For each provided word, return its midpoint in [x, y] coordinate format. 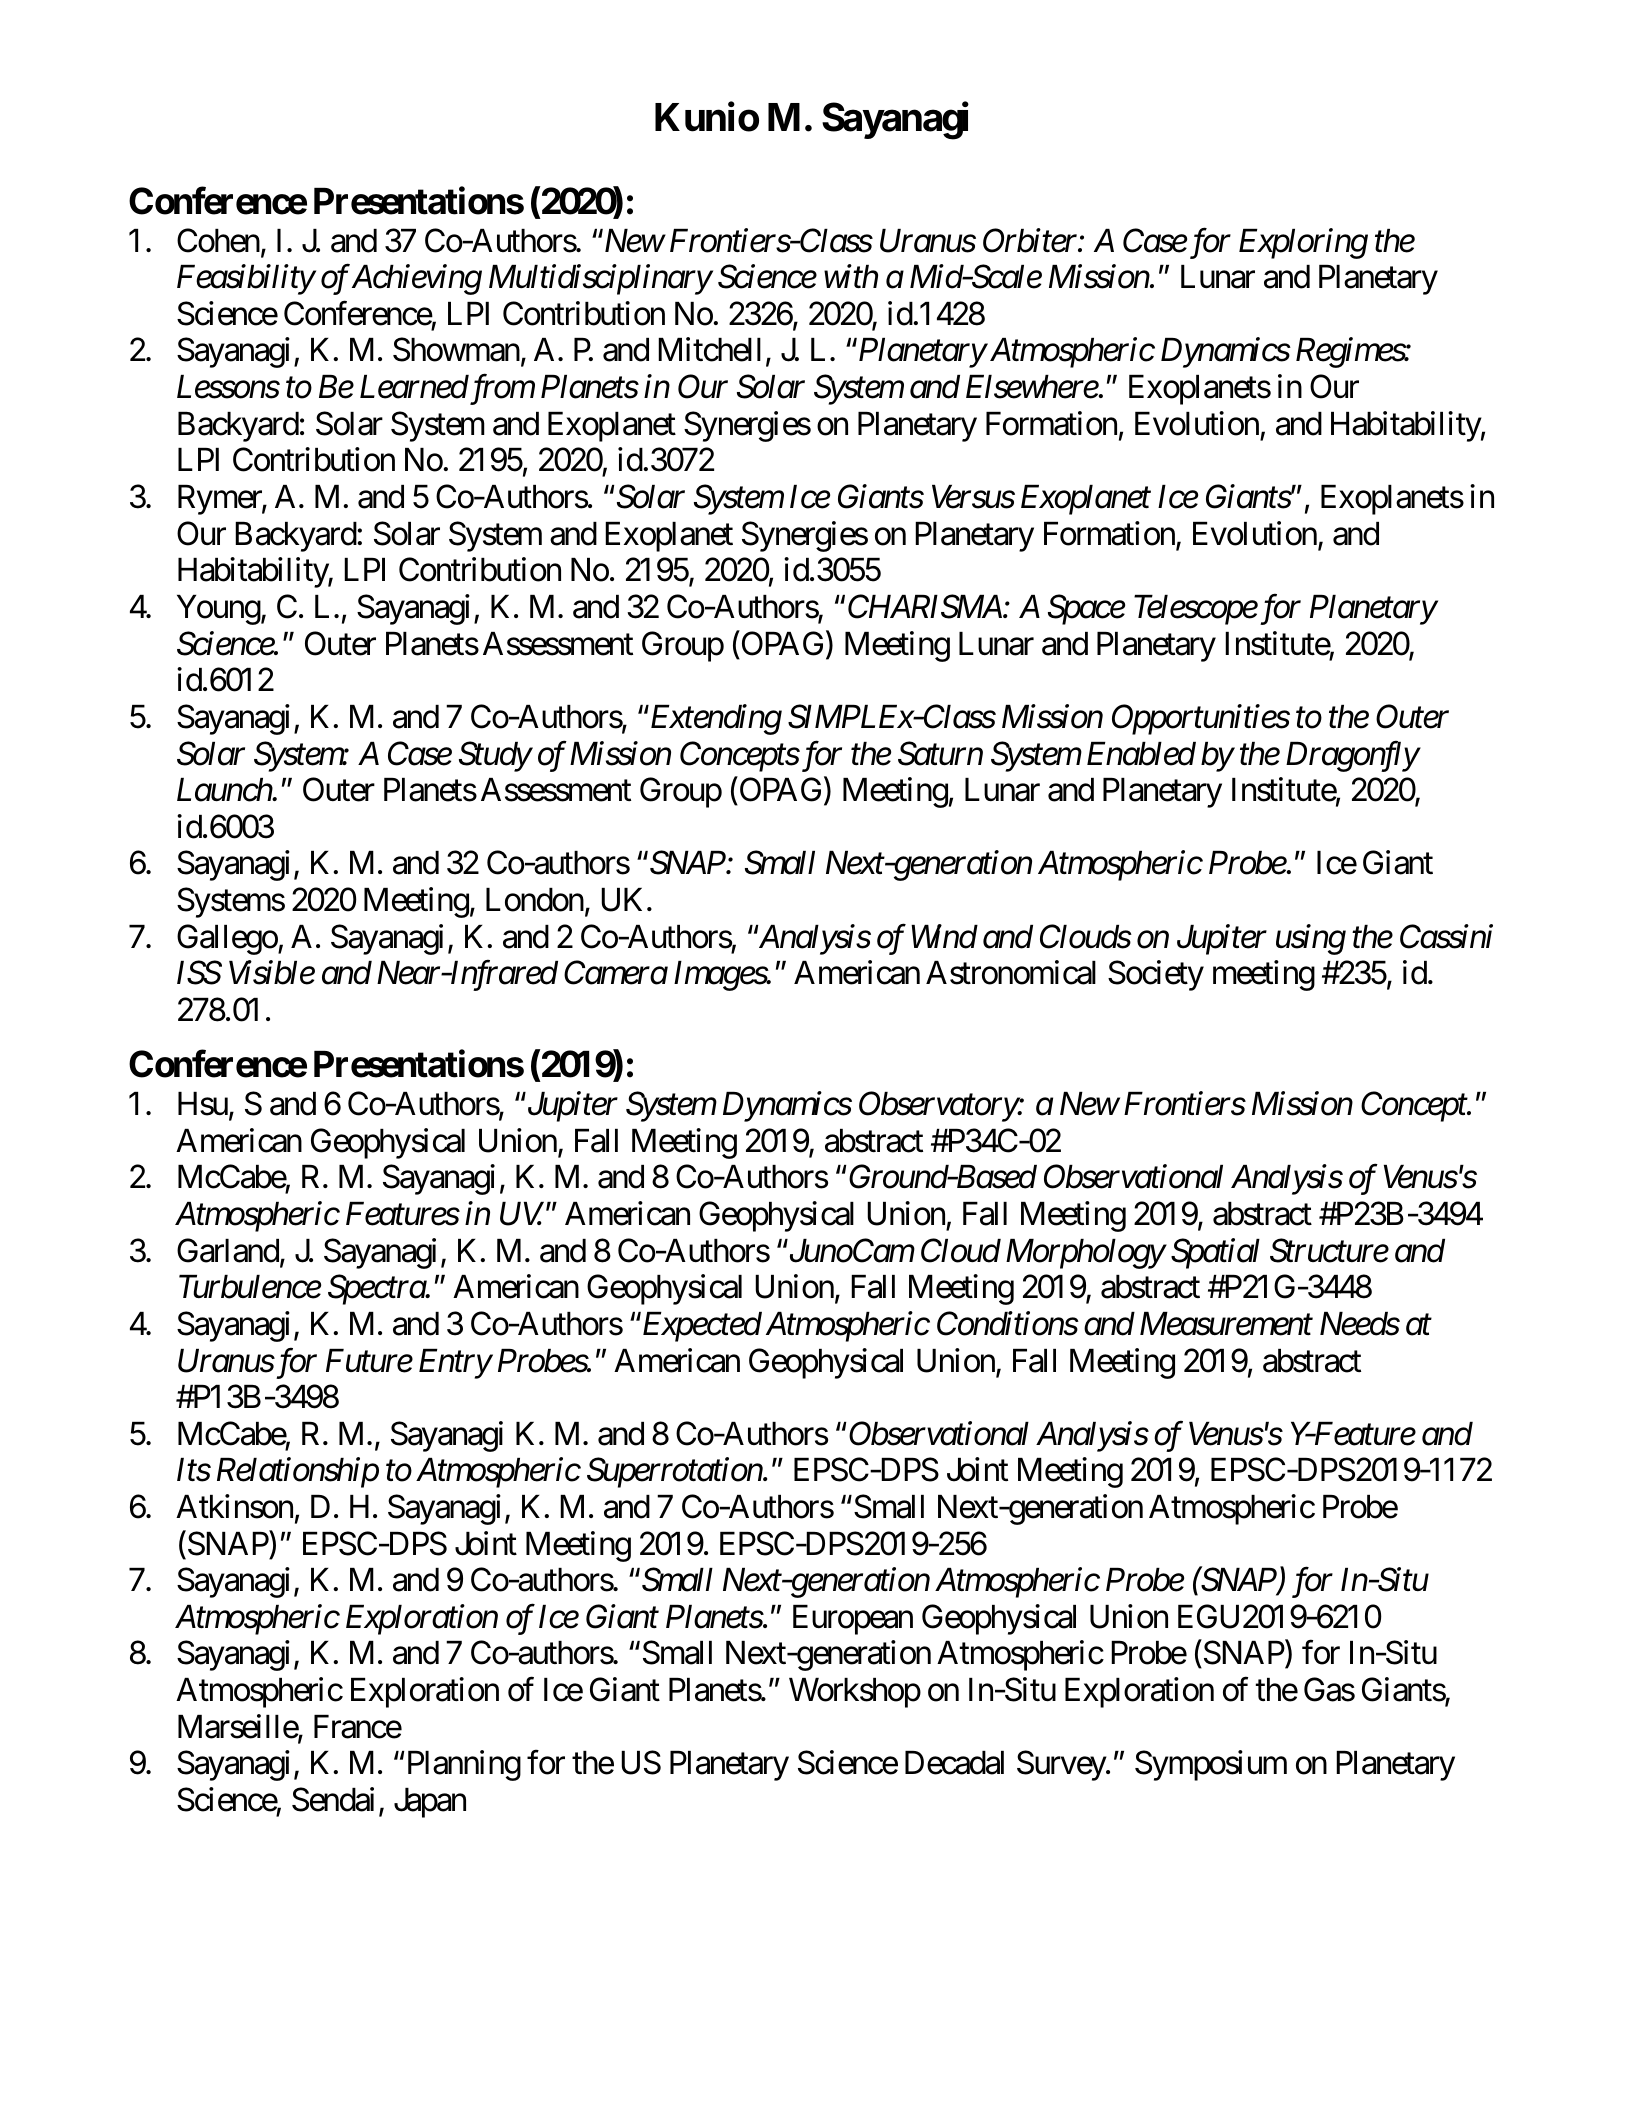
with [851, 276]
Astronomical [1011, 973]
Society [1156, 976]
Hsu [203, 1104]
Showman [456, 350]
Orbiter [1031, 240]
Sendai [333, 1799]
